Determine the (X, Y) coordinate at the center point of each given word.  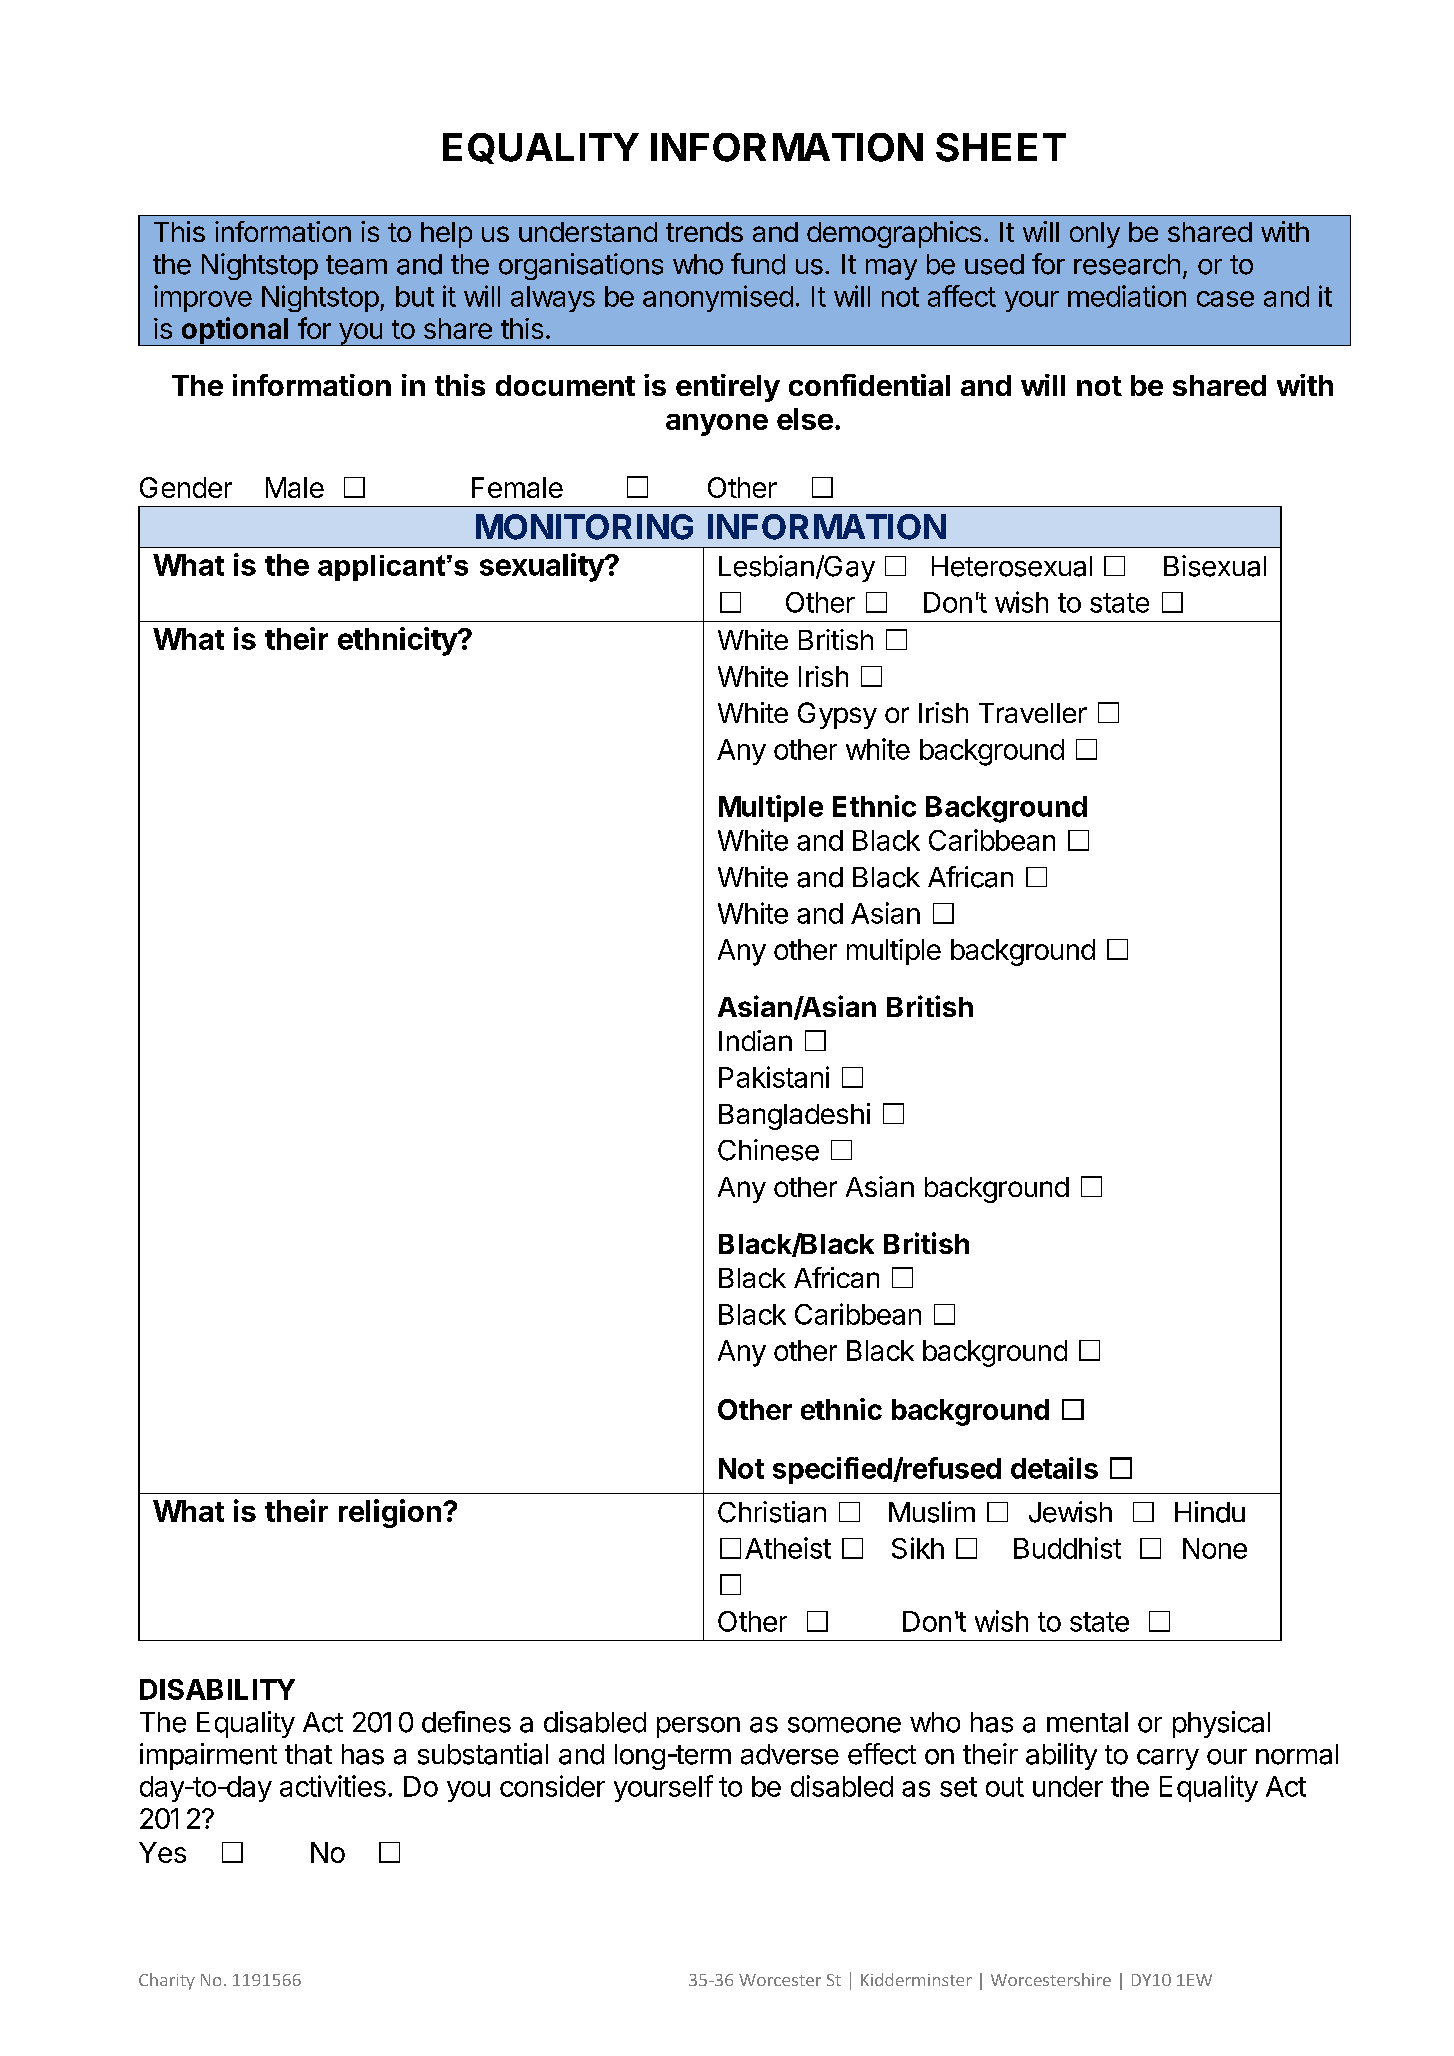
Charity (167, 1981)
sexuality (543, 567)
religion (390, 1513)
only (1095, 235)
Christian (772, 1512)
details (1054, 1468)
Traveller (1033, 713)
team (356, 265)
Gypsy (837, 715)
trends (704, 232)
